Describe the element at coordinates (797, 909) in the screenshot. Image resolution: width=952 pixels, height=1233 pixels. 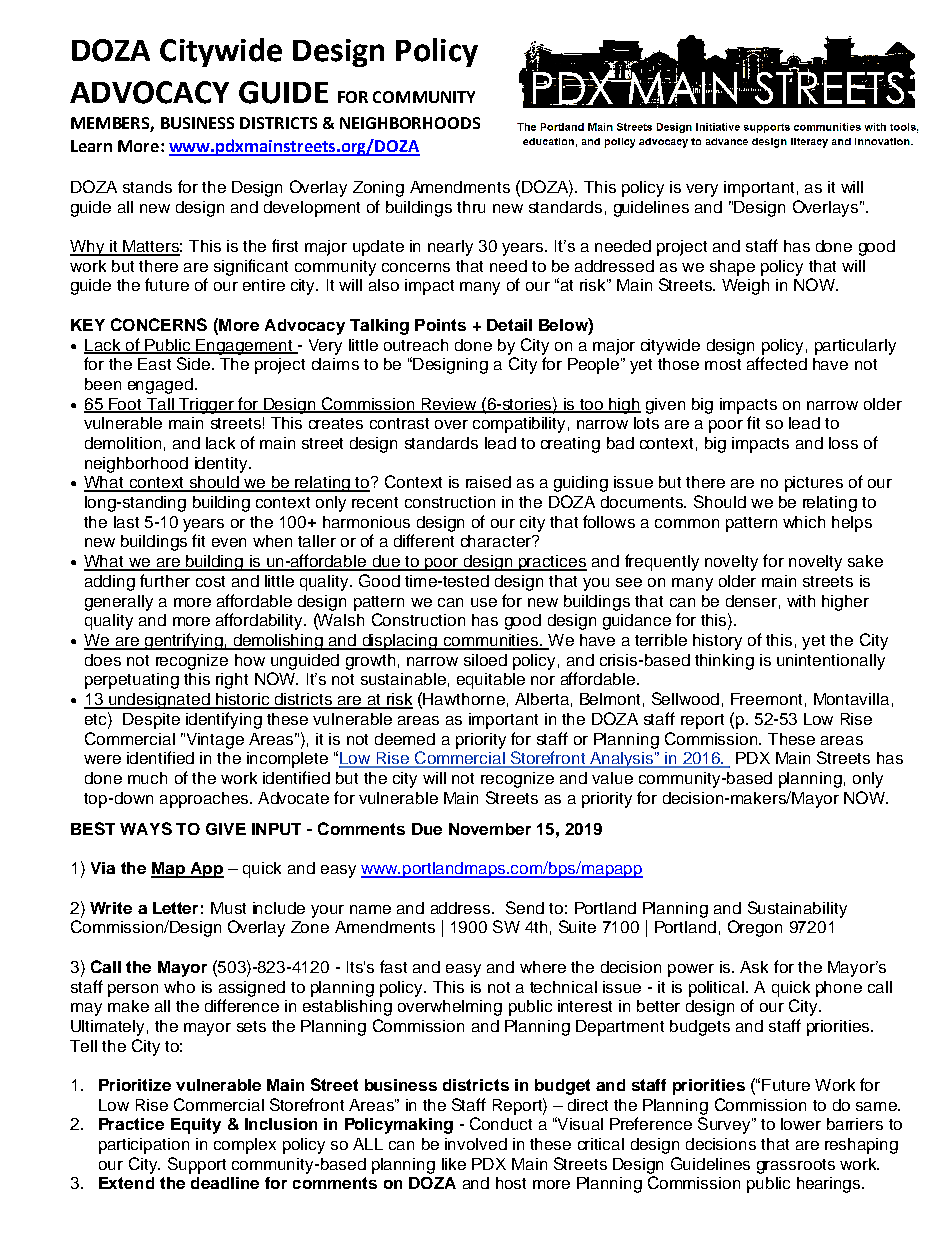
I see `Sustainability` at that location.
